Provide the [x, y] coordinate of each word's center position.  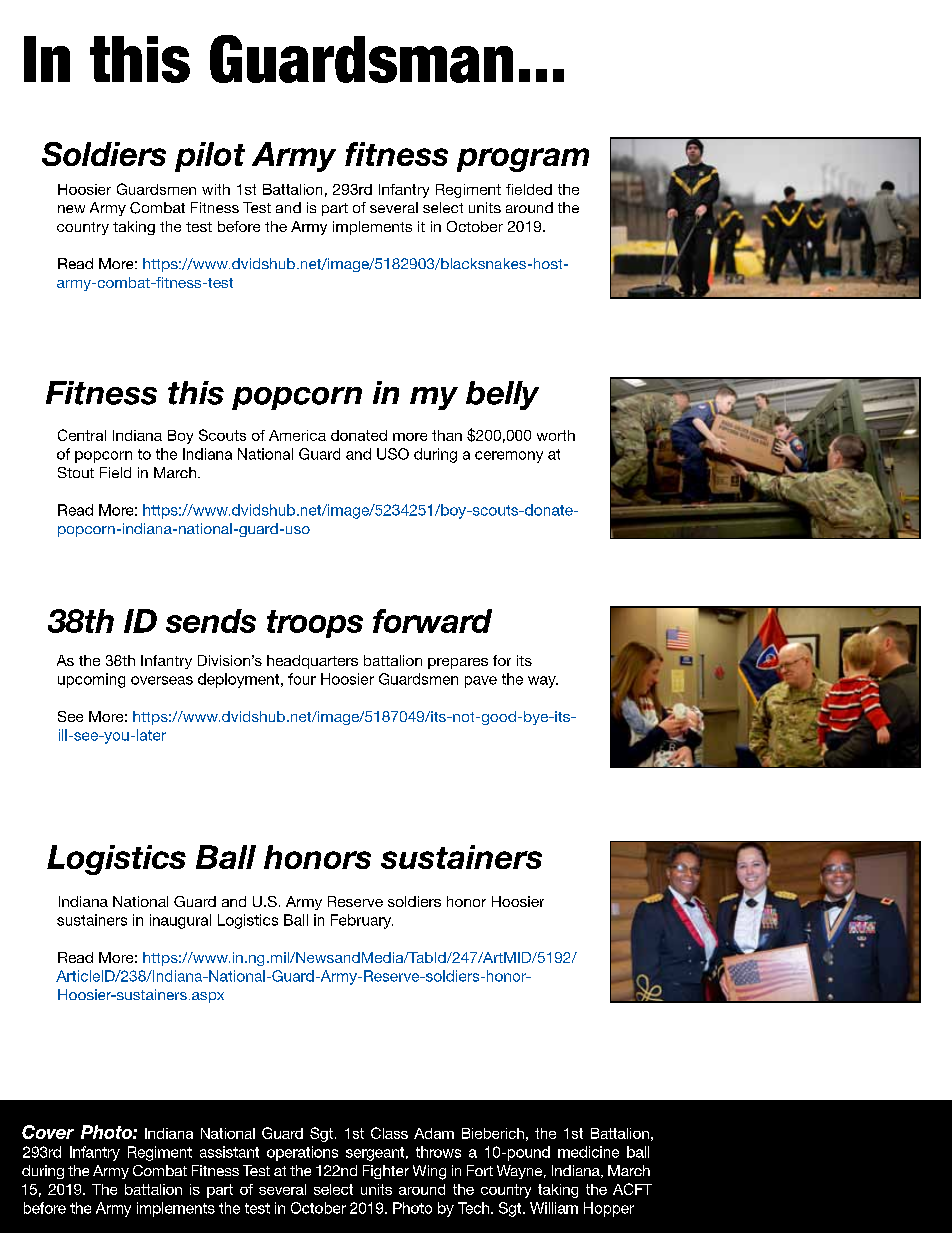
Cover [48, 1132]
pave [481, 682]
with [216, 189]
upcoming [91, 680]
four [302, 679]
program [523, 160]
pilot [210, 157]
